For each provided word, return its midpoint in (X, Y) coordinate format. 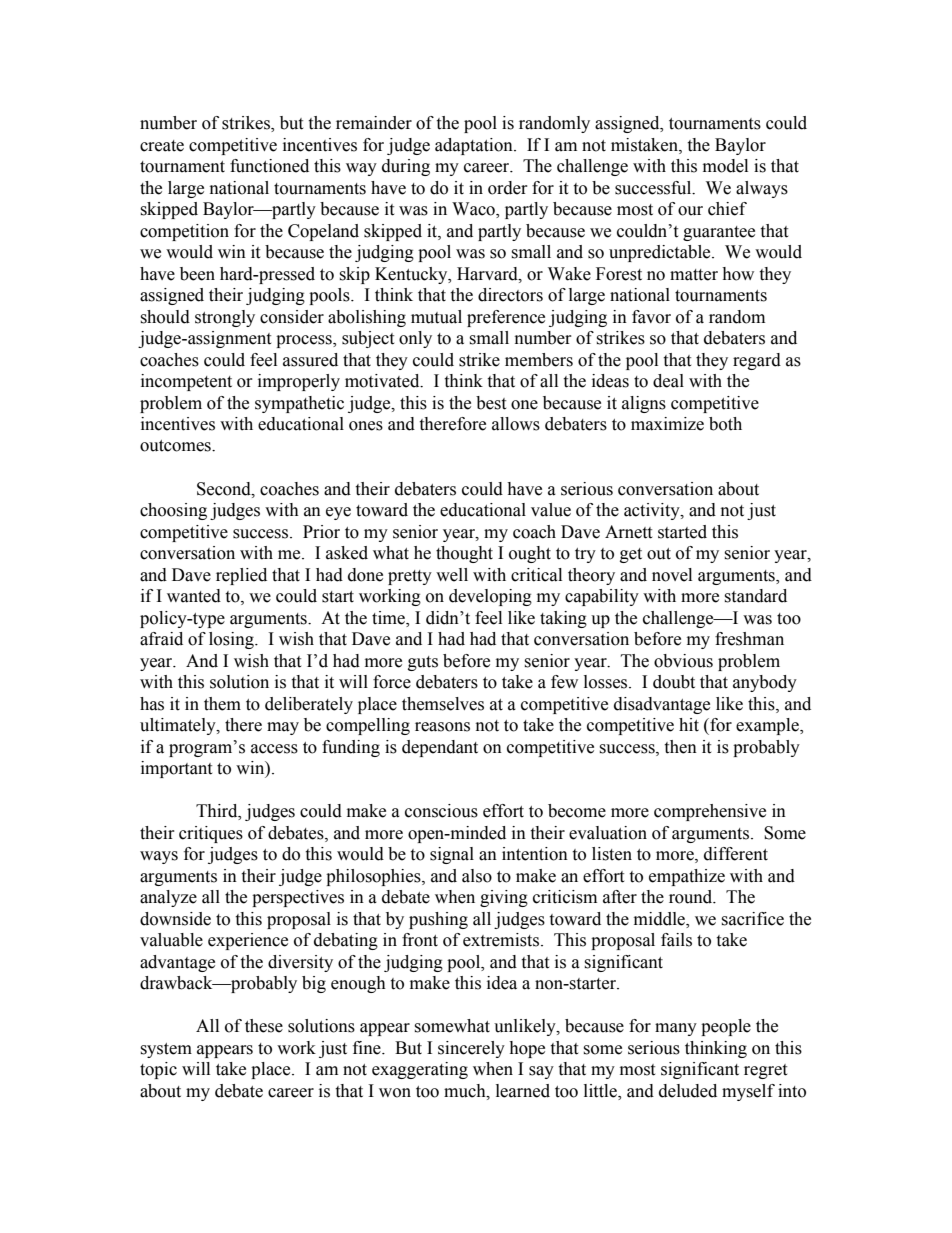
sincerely (471, 1049)
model (725, 166)
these (264, 1026)
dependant (440, 748)
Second (225, 489)
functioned (269, 166)
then (680, 747)
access (274, 749)
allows (516, 424)
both (725, 424)
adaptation (475, 146)
